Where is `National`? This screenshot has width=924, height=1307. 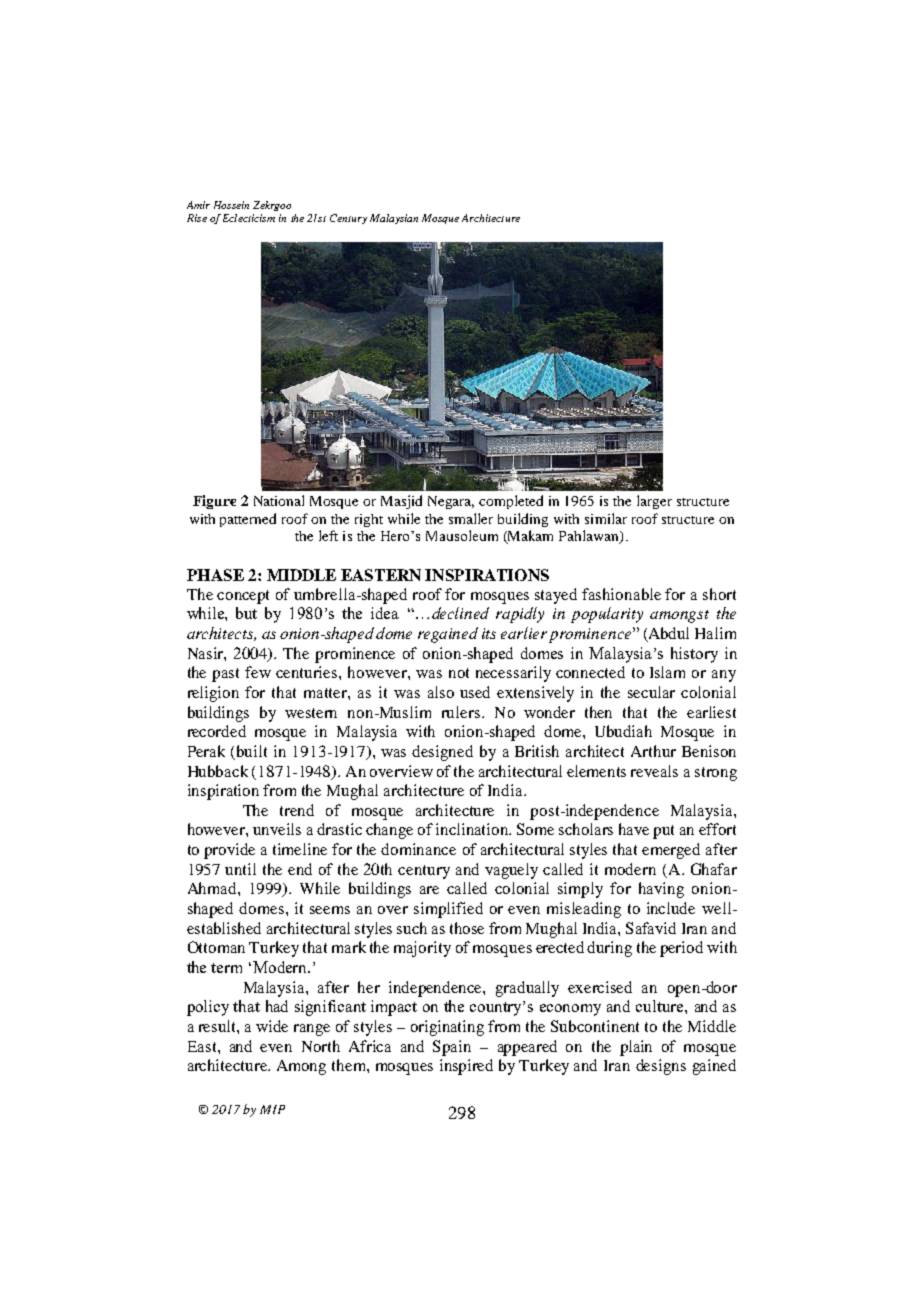 National is located at coordinates (279, 500).
